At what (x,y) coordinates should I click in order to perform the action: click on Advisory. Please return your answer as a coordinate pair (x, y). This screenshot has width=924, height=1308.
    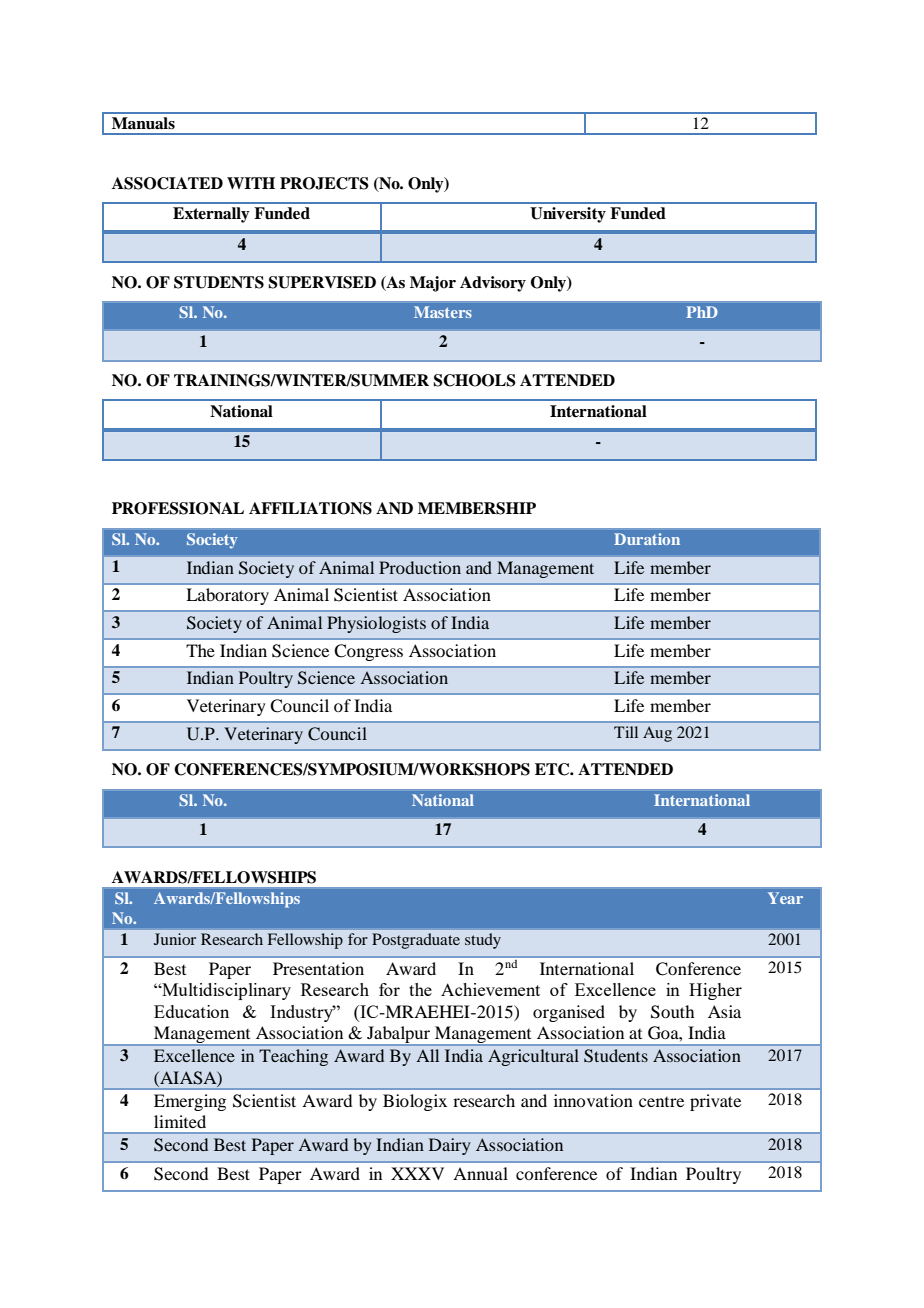
    Looking at the image, I should click on (493, 284).
